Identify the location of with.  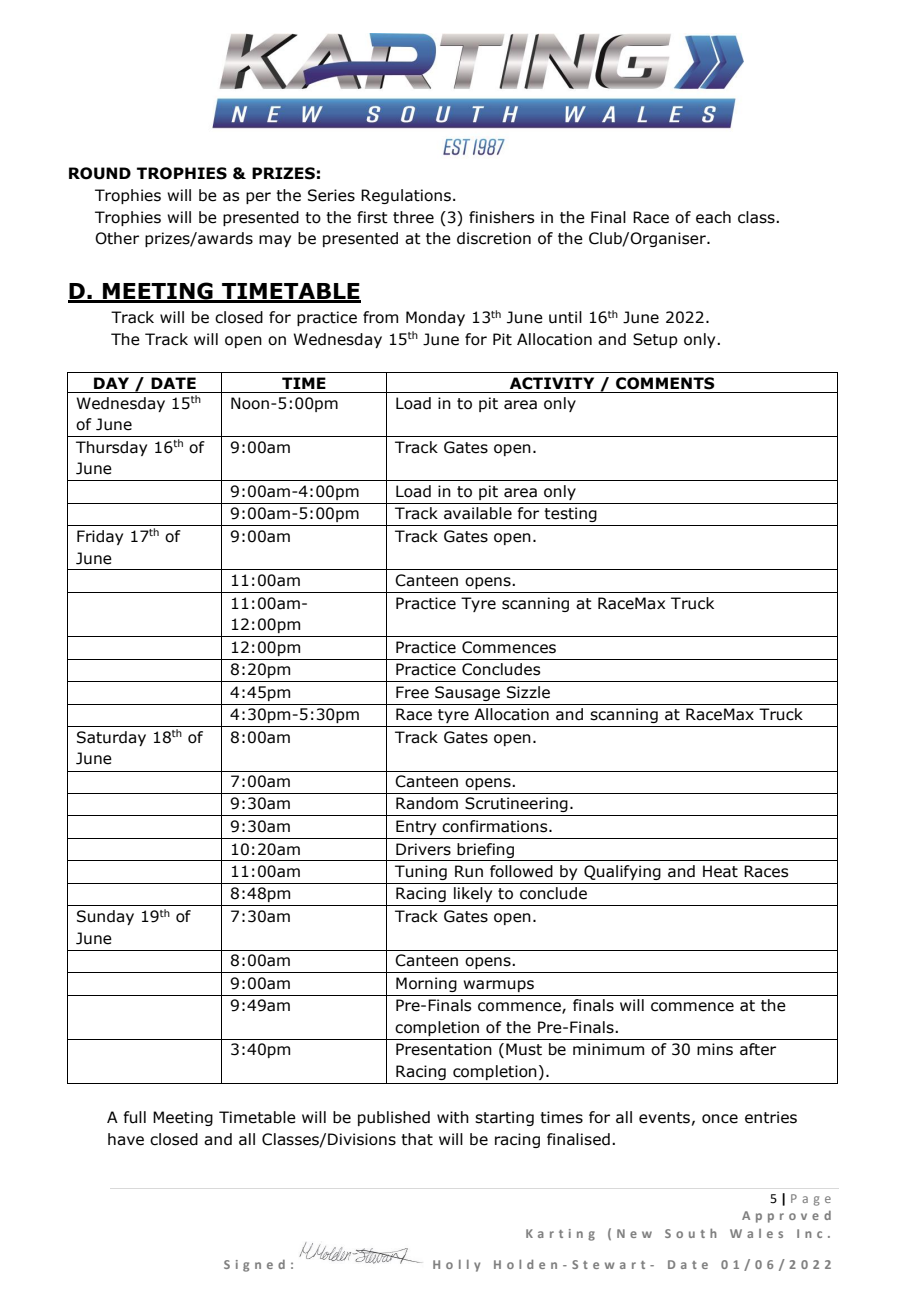
(453, 1117).
